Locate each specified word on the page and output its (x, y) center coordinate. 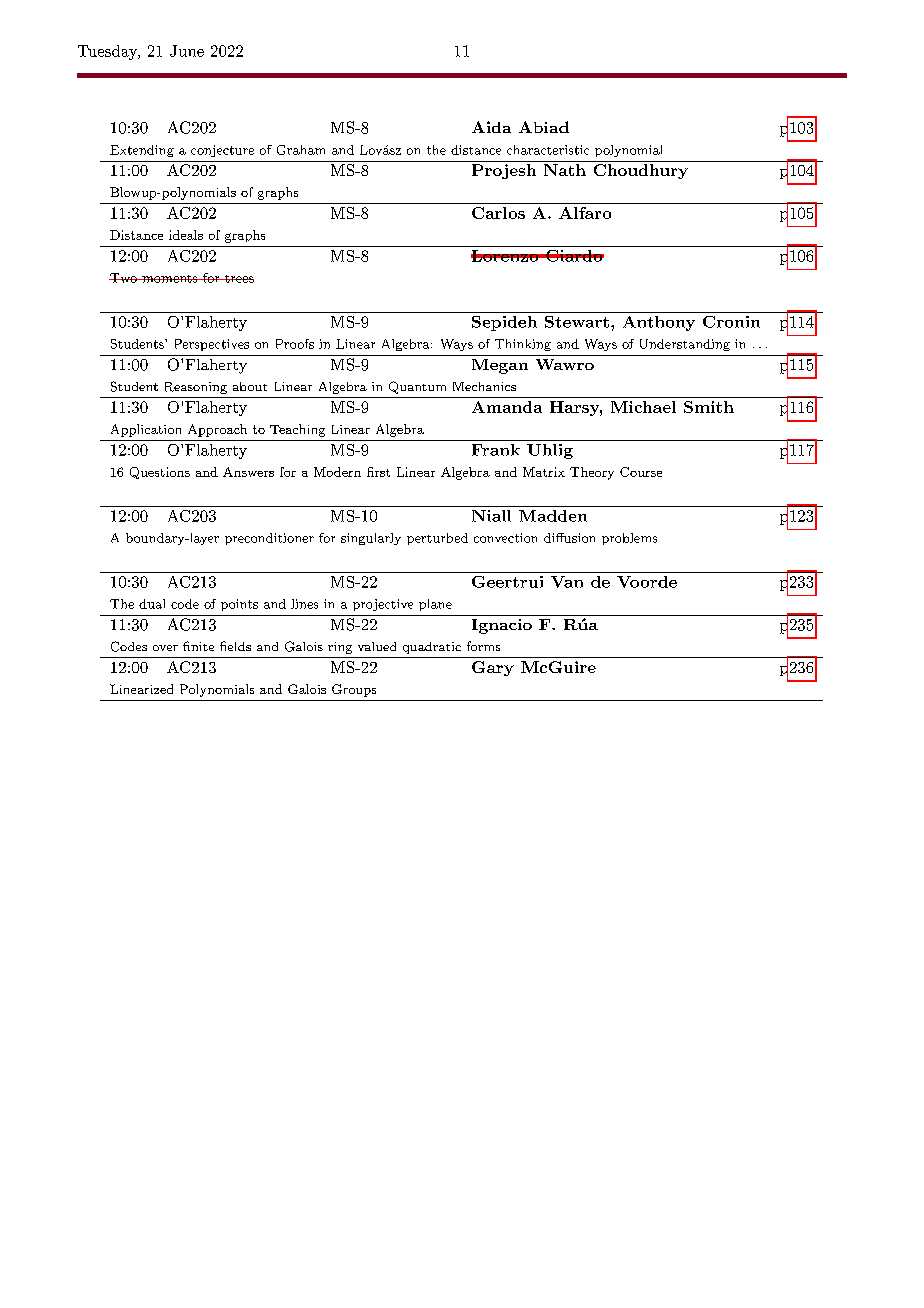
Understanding (685, 345)
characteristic (548, 150)
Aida (491, 127)
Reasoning (196, 388)
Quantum (417, 387)
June (187, 51)
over (165, 648)
